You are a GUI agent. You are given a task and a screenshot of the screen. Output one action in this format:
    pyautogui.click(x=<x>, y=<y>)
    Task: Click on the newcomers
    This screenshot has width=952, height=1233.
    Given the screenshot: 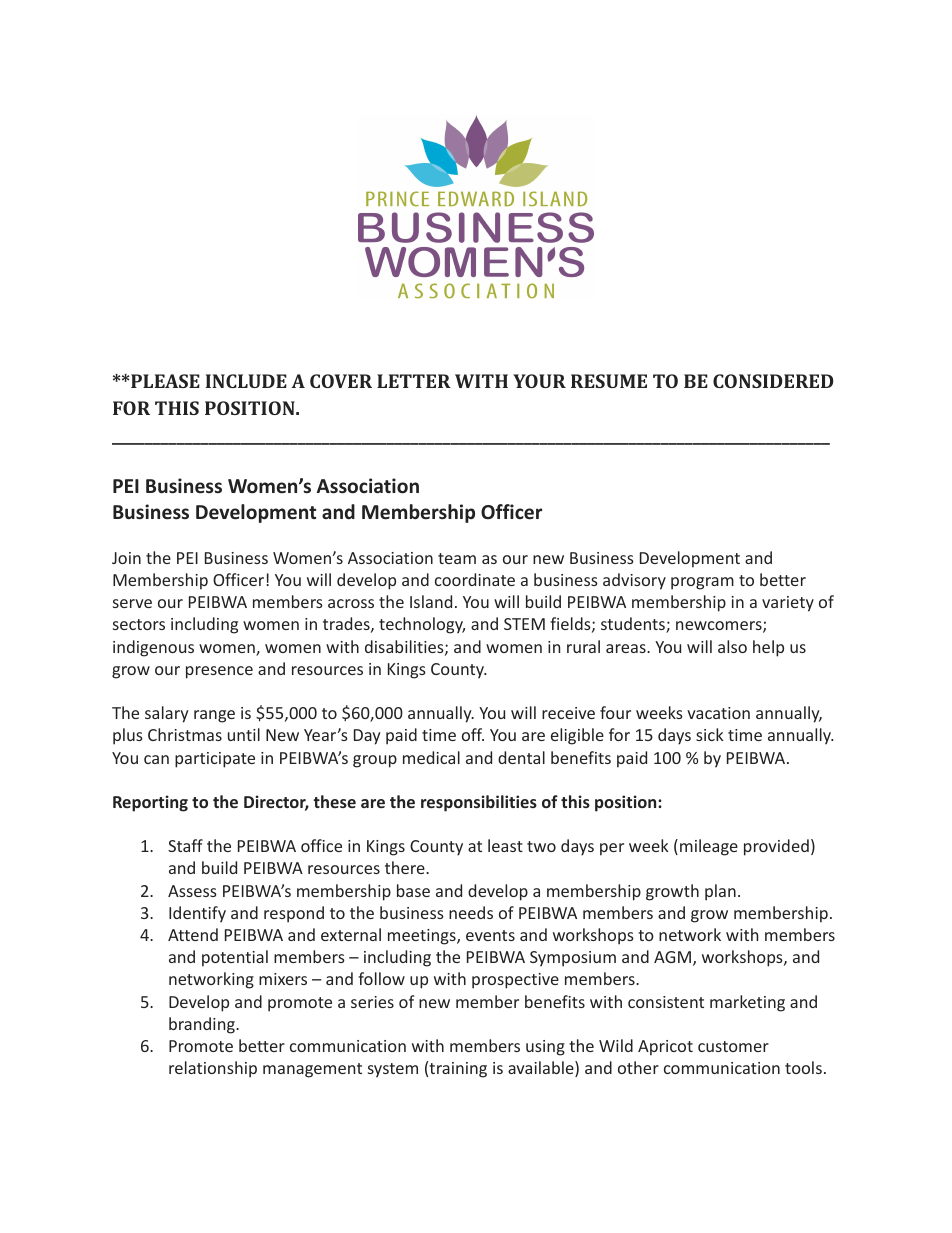 What is the action you would take?
    pyautogui.click(x=720, y=627)
